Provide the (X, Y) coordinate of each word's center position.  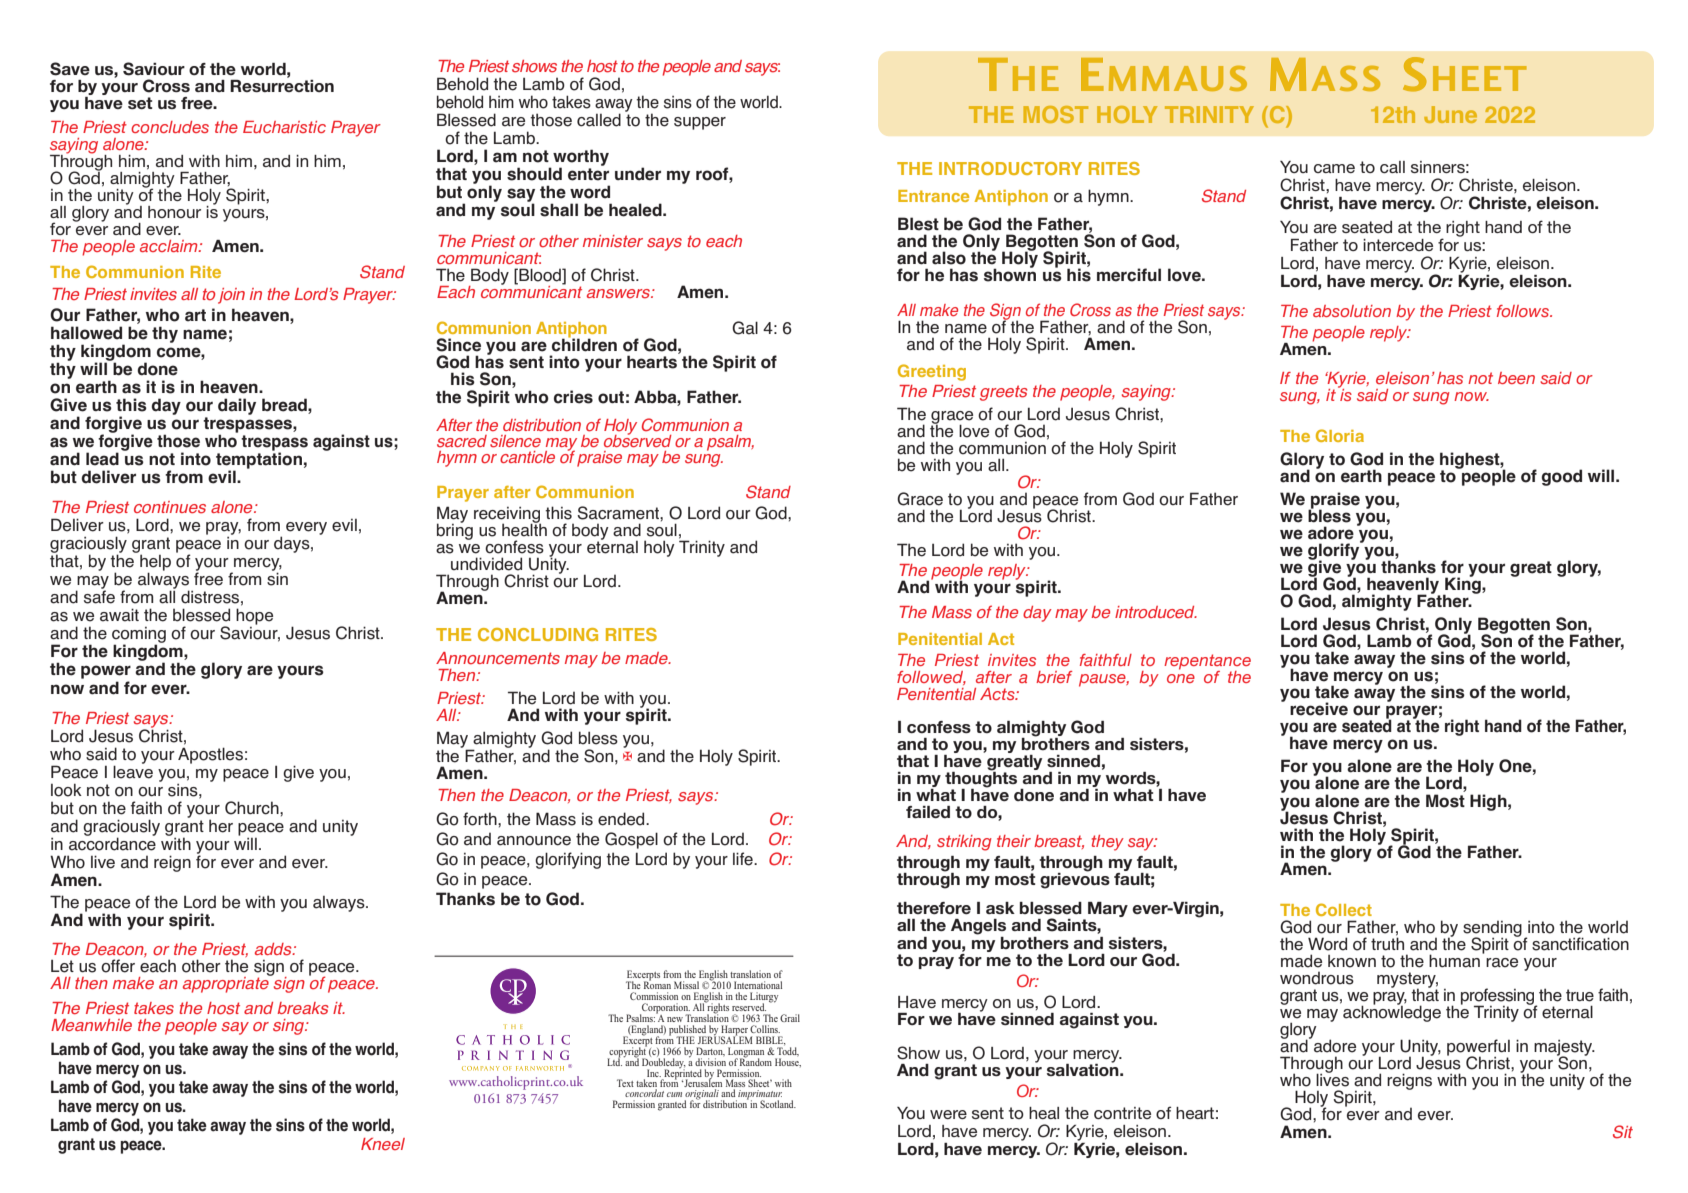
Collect (1344, 909)
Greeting (932, 372)
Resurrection (282, 86)
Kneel (383, 1144)
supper (700, 123)
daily (237, 406)
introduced (1156, 612)
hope (254, 616)
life (744, 859)
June (1450, 114)
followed (931, 678)
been (1516, 378)
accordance (112, 843)
